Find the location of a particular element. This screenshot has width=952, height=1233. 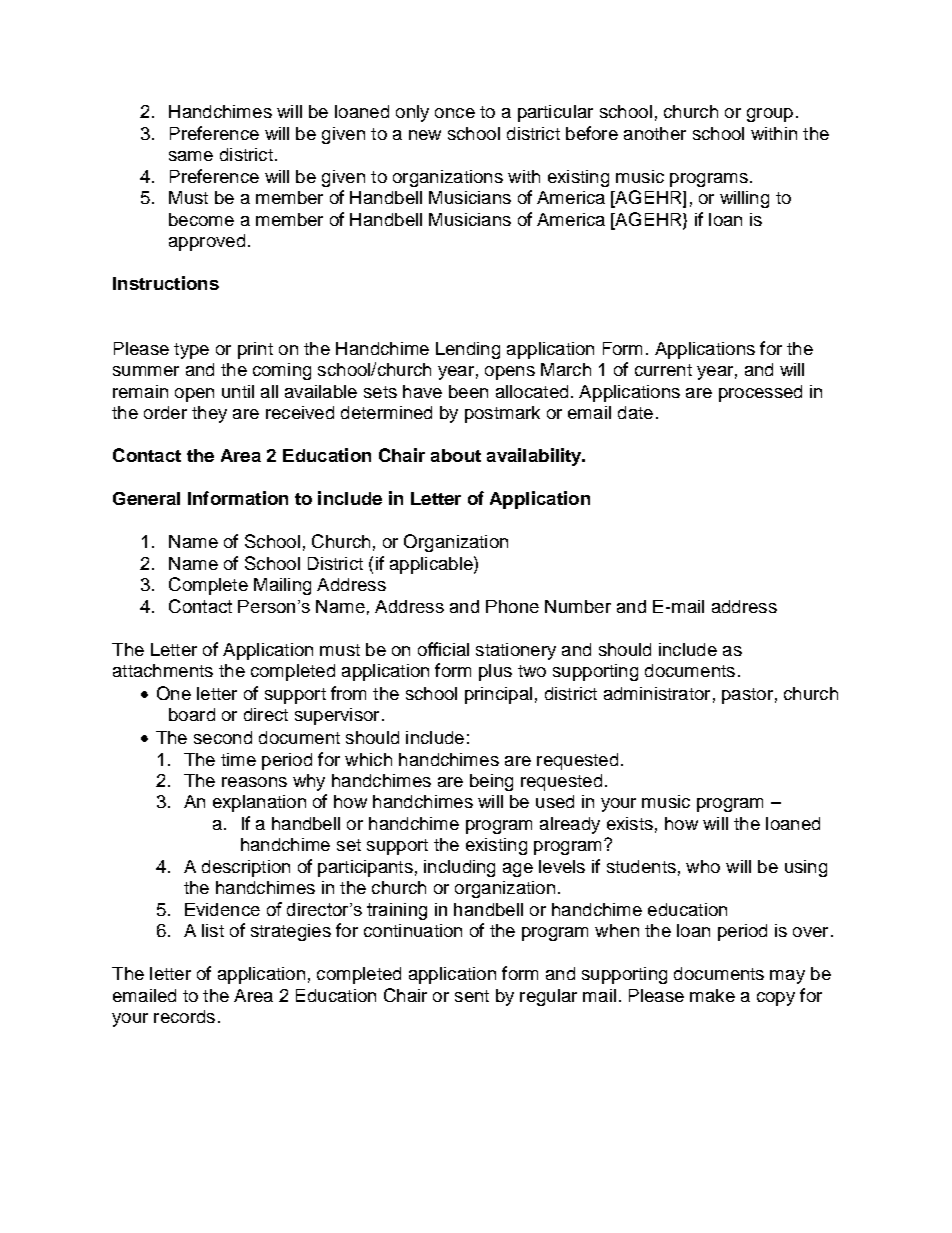

being is located at coordinates (491, 782).
